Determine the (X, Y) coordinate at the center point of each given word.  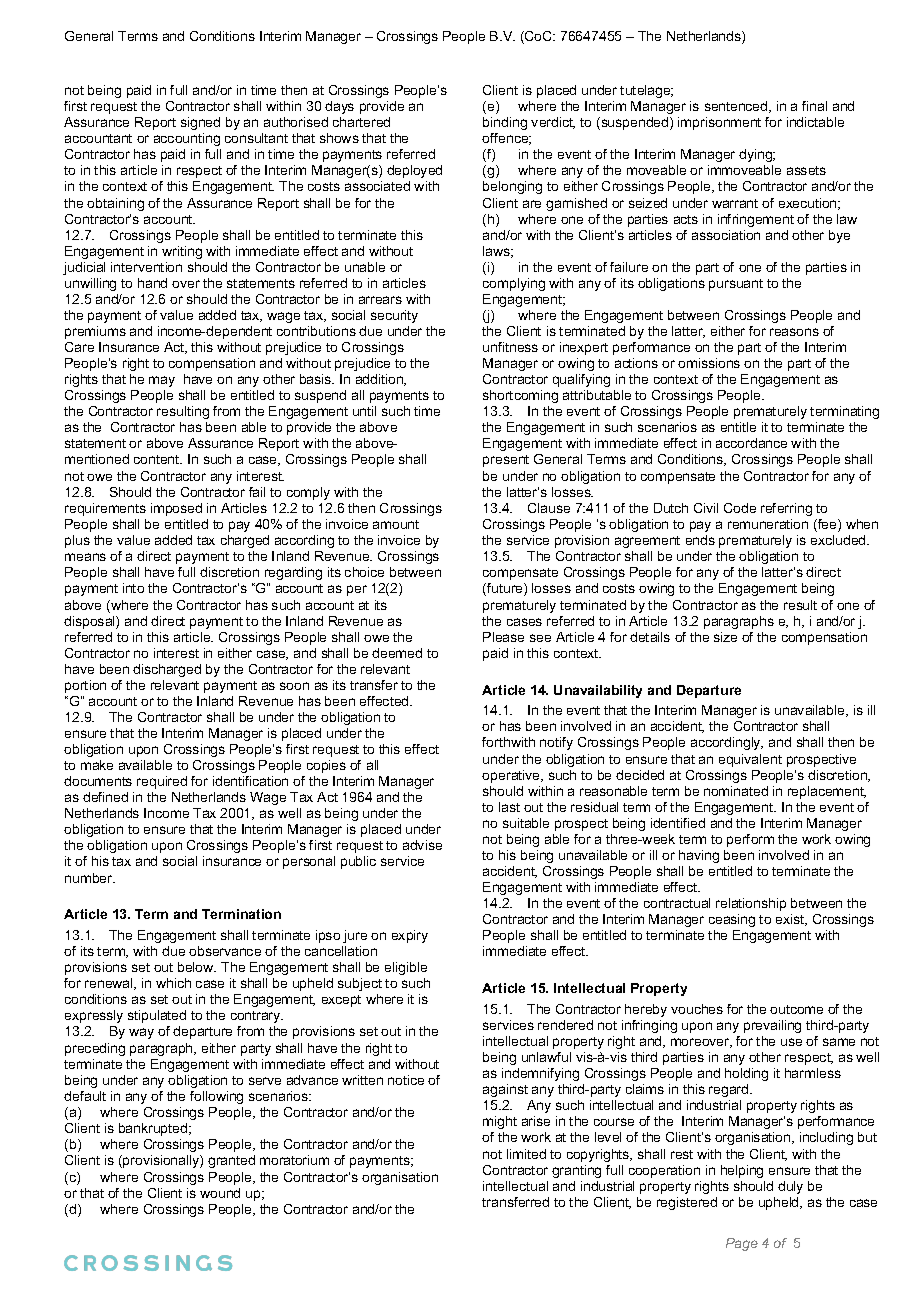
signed (200, 123)
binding (505, 123)
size (725, 637)
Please (503, 637)
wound (220, 1193)
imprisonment (719, 123)
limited (526, 1154)
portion (85, 686)
